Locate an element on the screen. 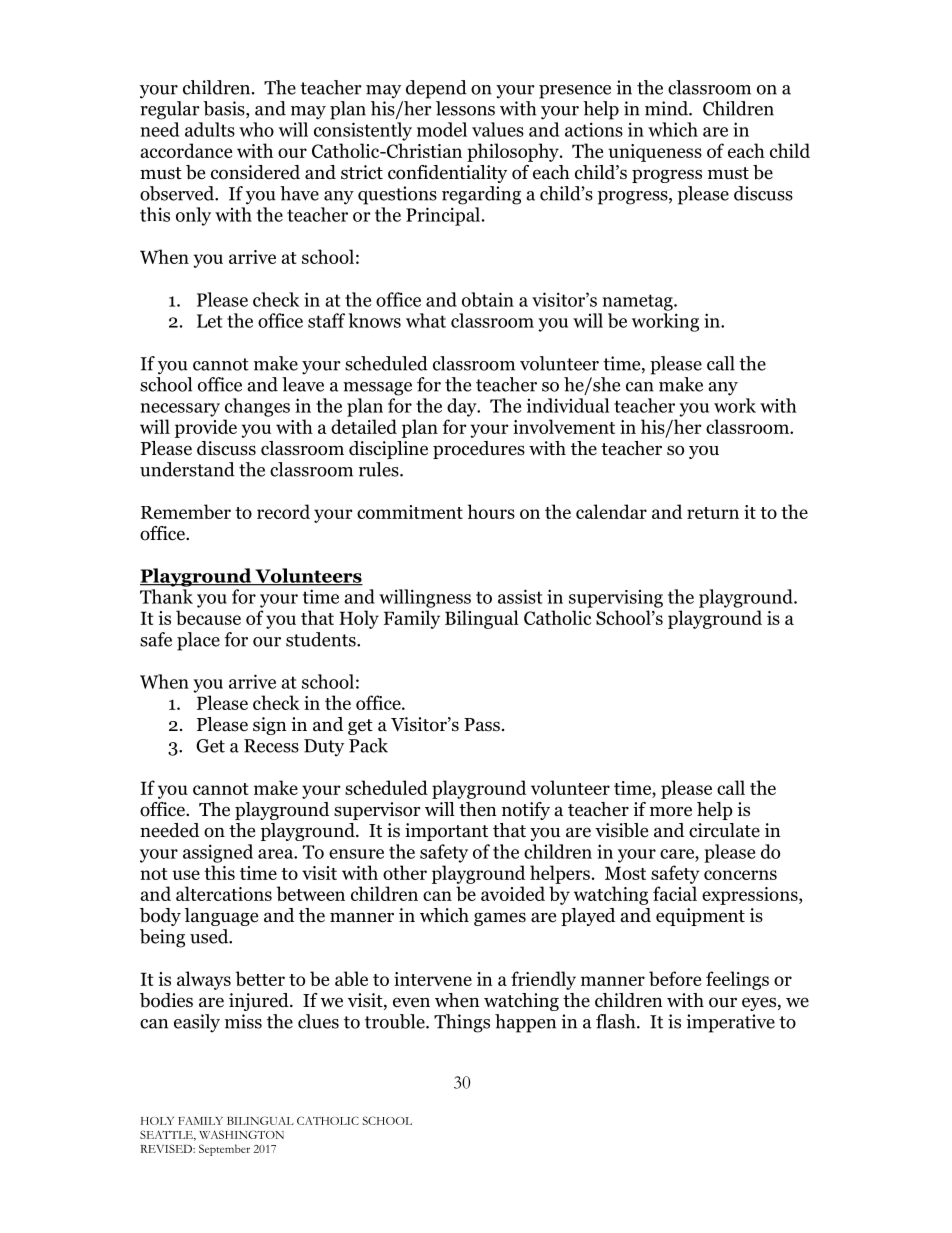 Image resolution: width=952 pixels, height=1233 pixels. supervising is located at coordinates (616, 599).
